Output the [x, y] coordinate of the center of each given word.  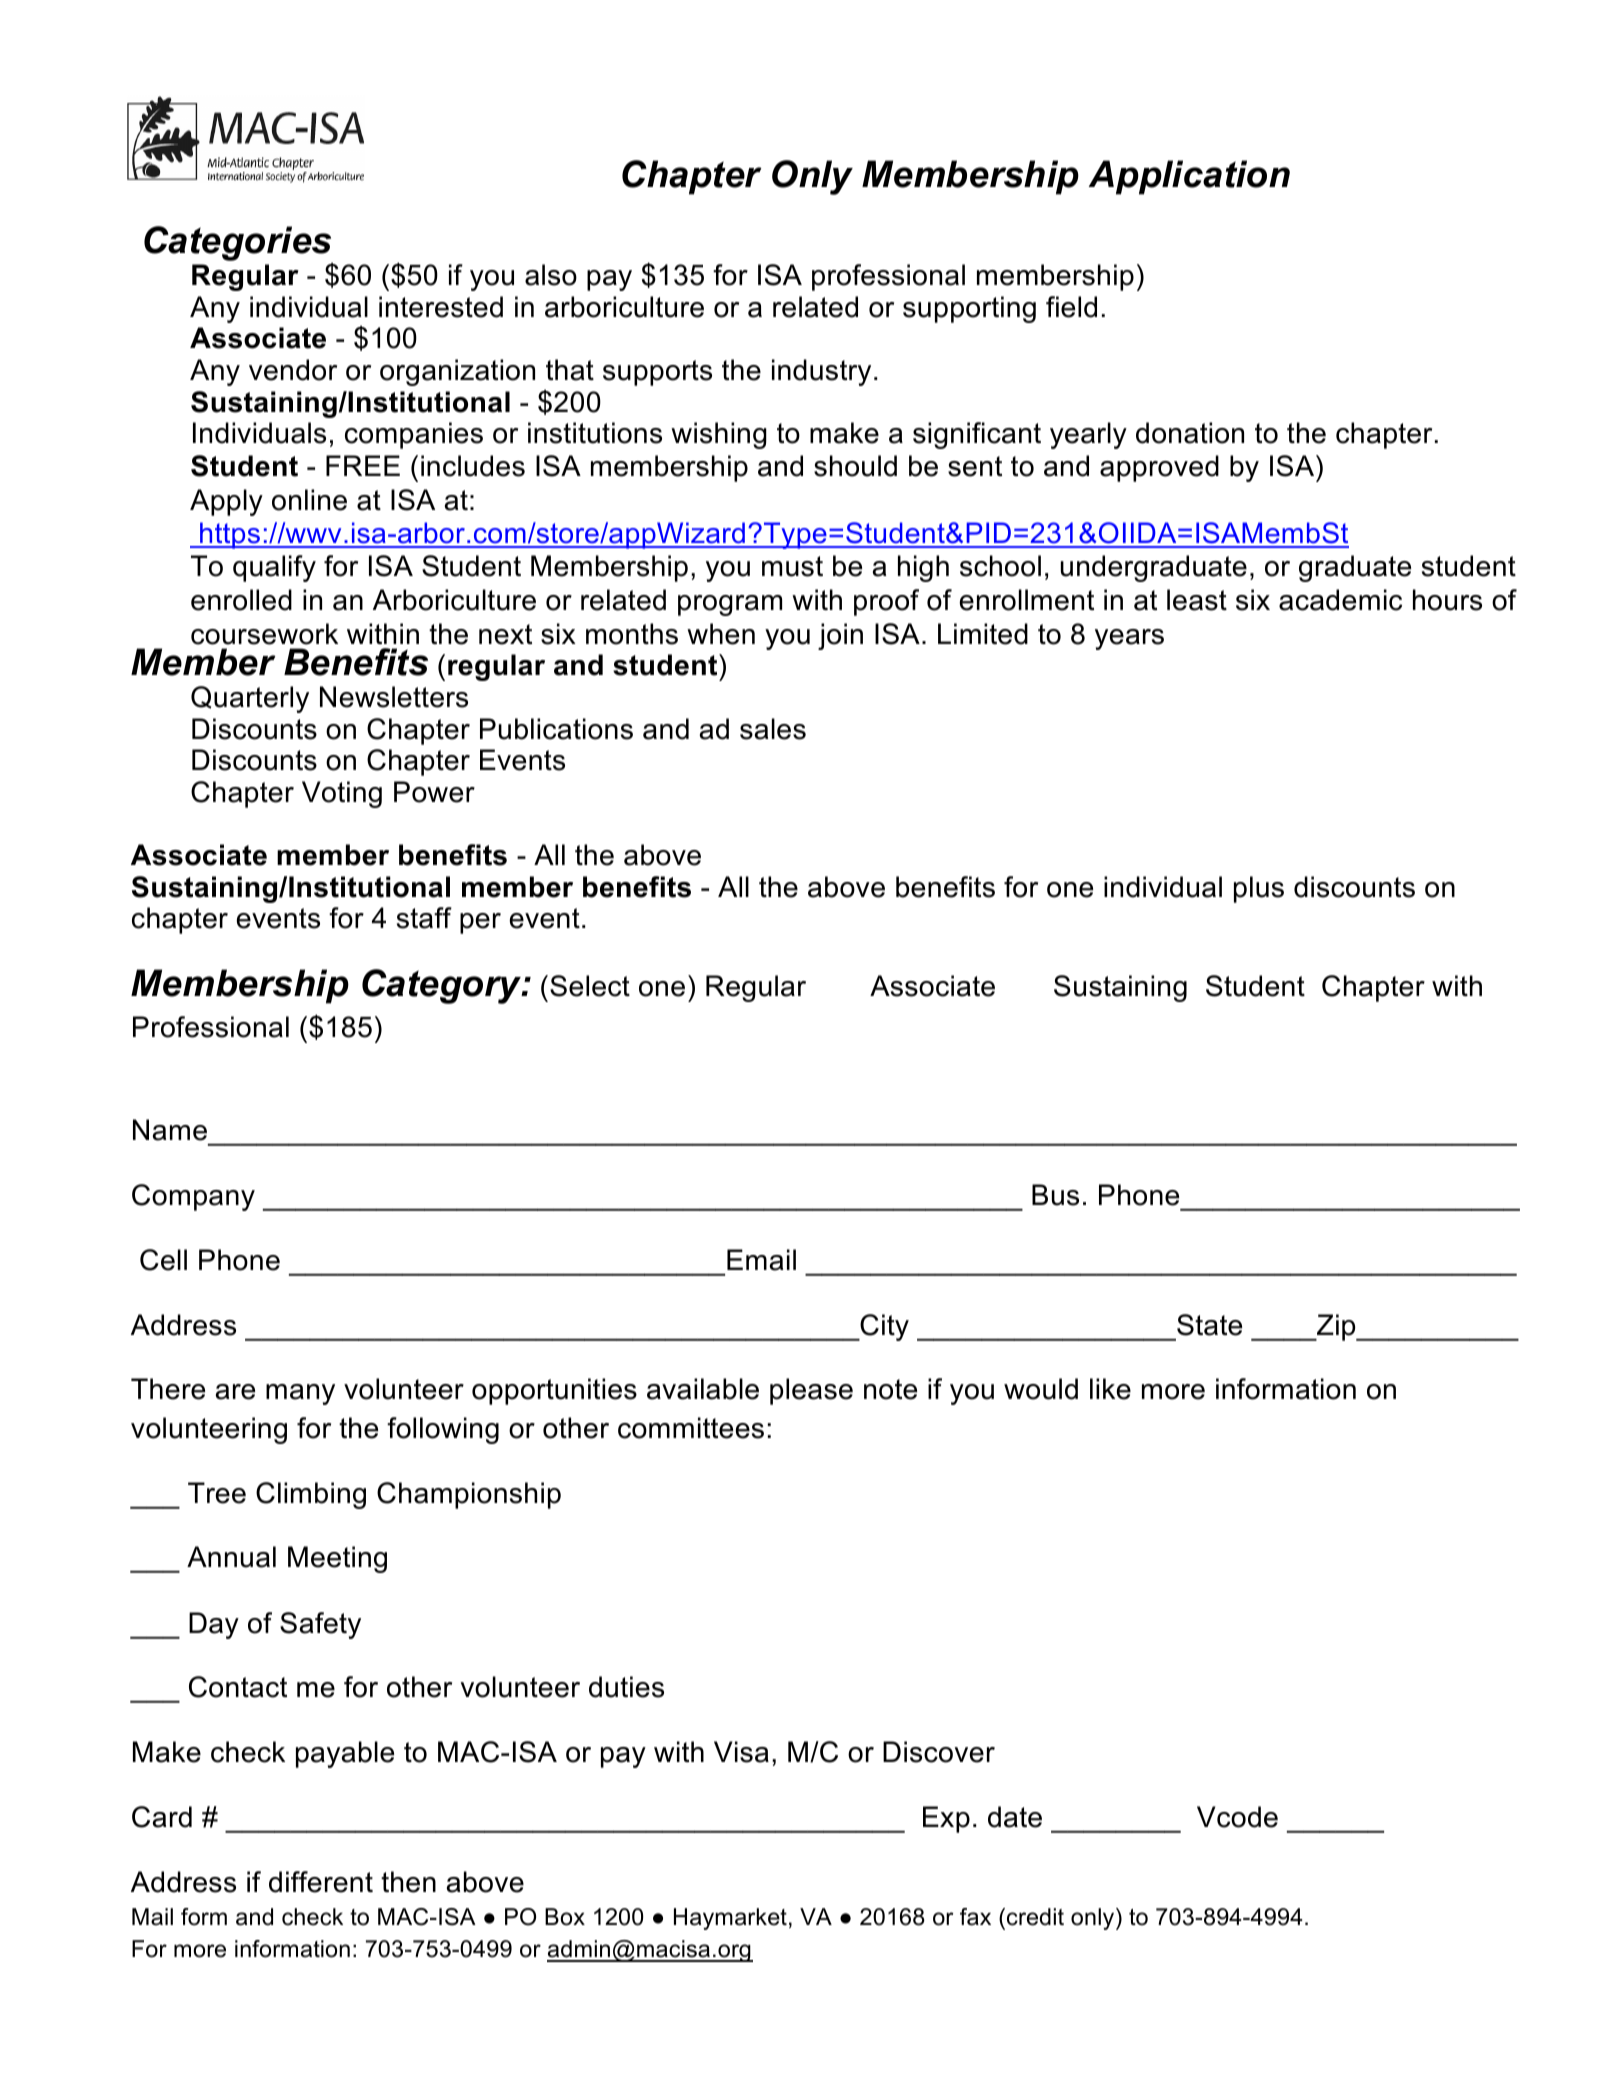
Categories [238, 245]
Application [1189, 177]
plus [1259, 889]
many [300, 1394]
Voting [342, 794]
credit [1035, 1917]
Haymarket [730, 1919]
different [321, 1882]
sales [773, 729]
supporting [969, 309]
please [811, 1391]
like [1110, 1389]
